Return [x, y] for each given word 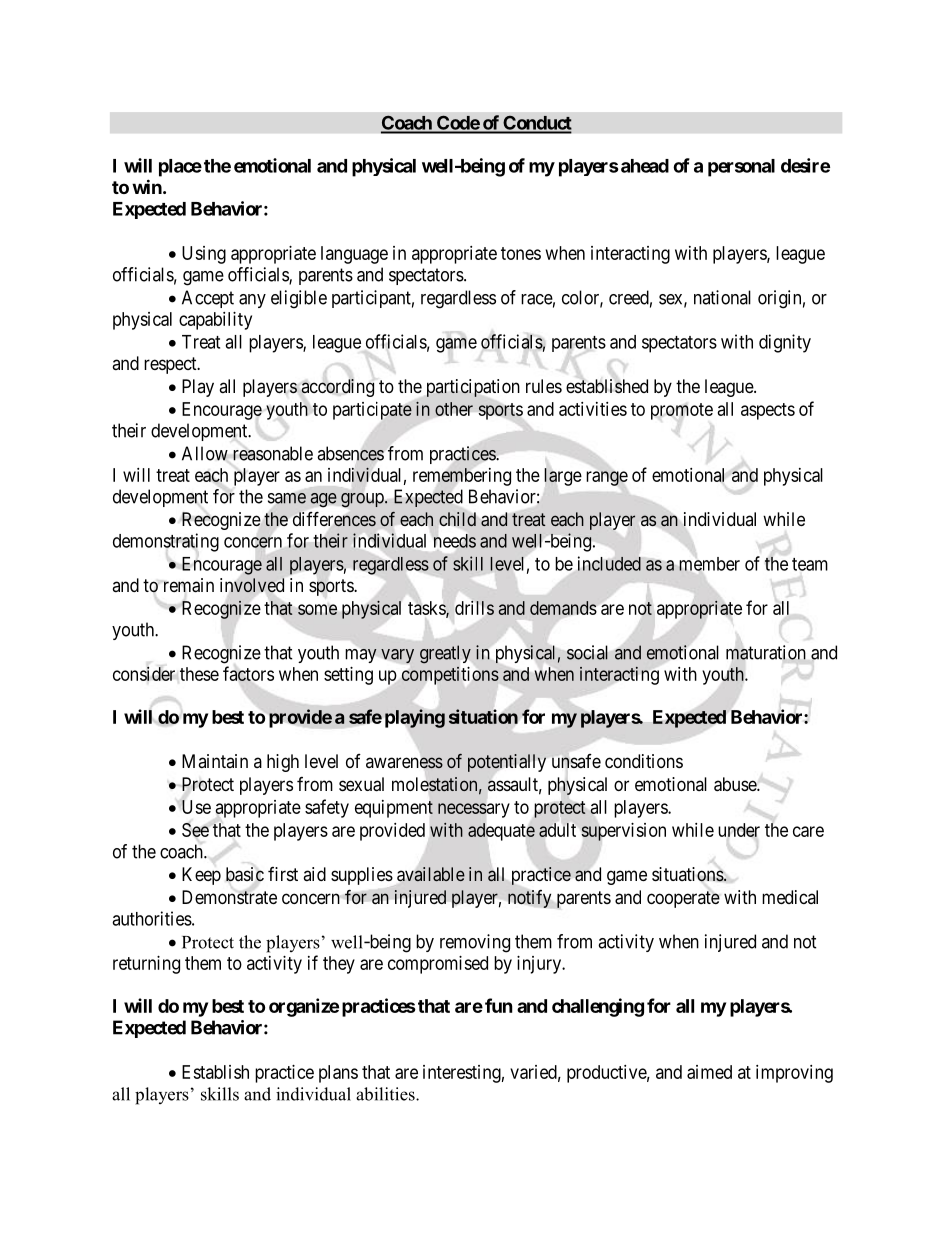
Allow [205, 453]
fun [499, 1005]
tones [521, 253]
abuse [736, 784]
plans [338, 1074]
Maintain [215, 761]
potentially [507, 763]
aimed [709, 1072]
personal [741, 168]
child [457, 519]
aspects [768, 411]
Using [204, 255]
